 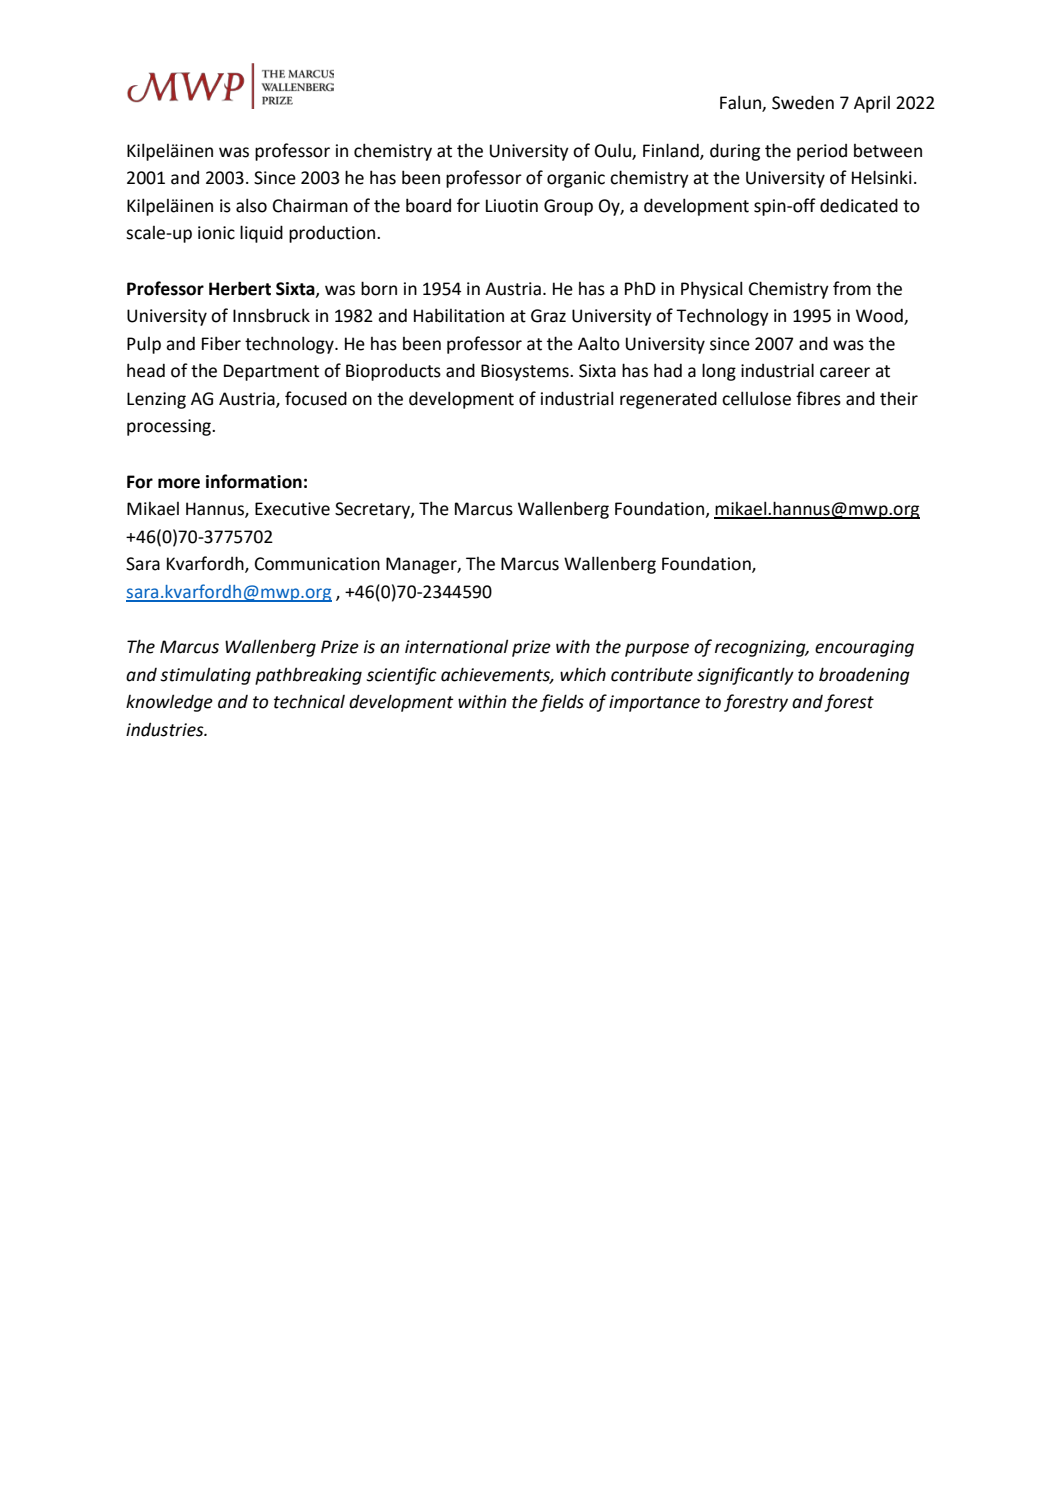 What do you see at coordinates (205, 676) in the document?
I see `stimulating` at bounding box center [205, 676].
